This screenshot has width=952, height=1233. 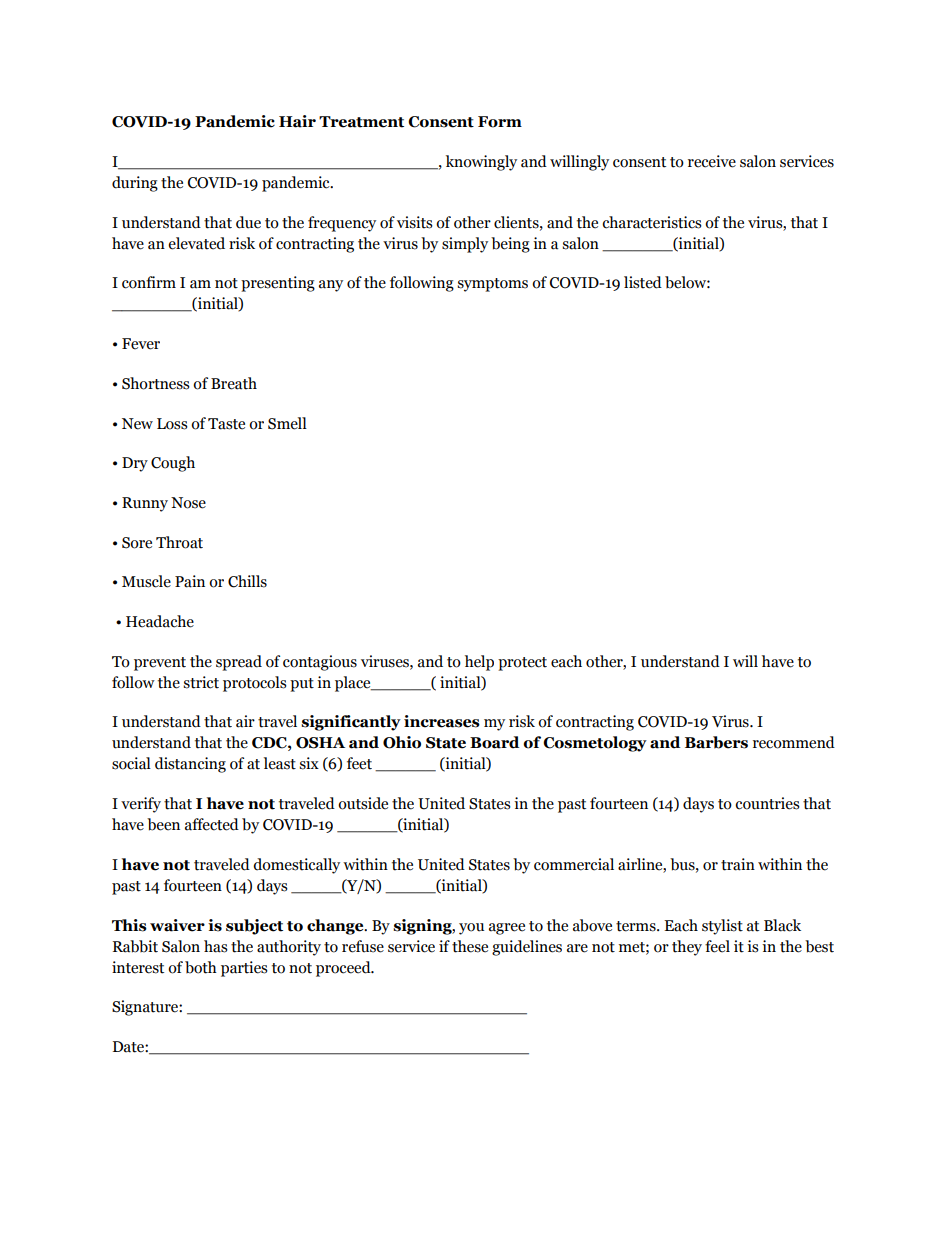 I want to click on receive, so click(x=712, y=161).
